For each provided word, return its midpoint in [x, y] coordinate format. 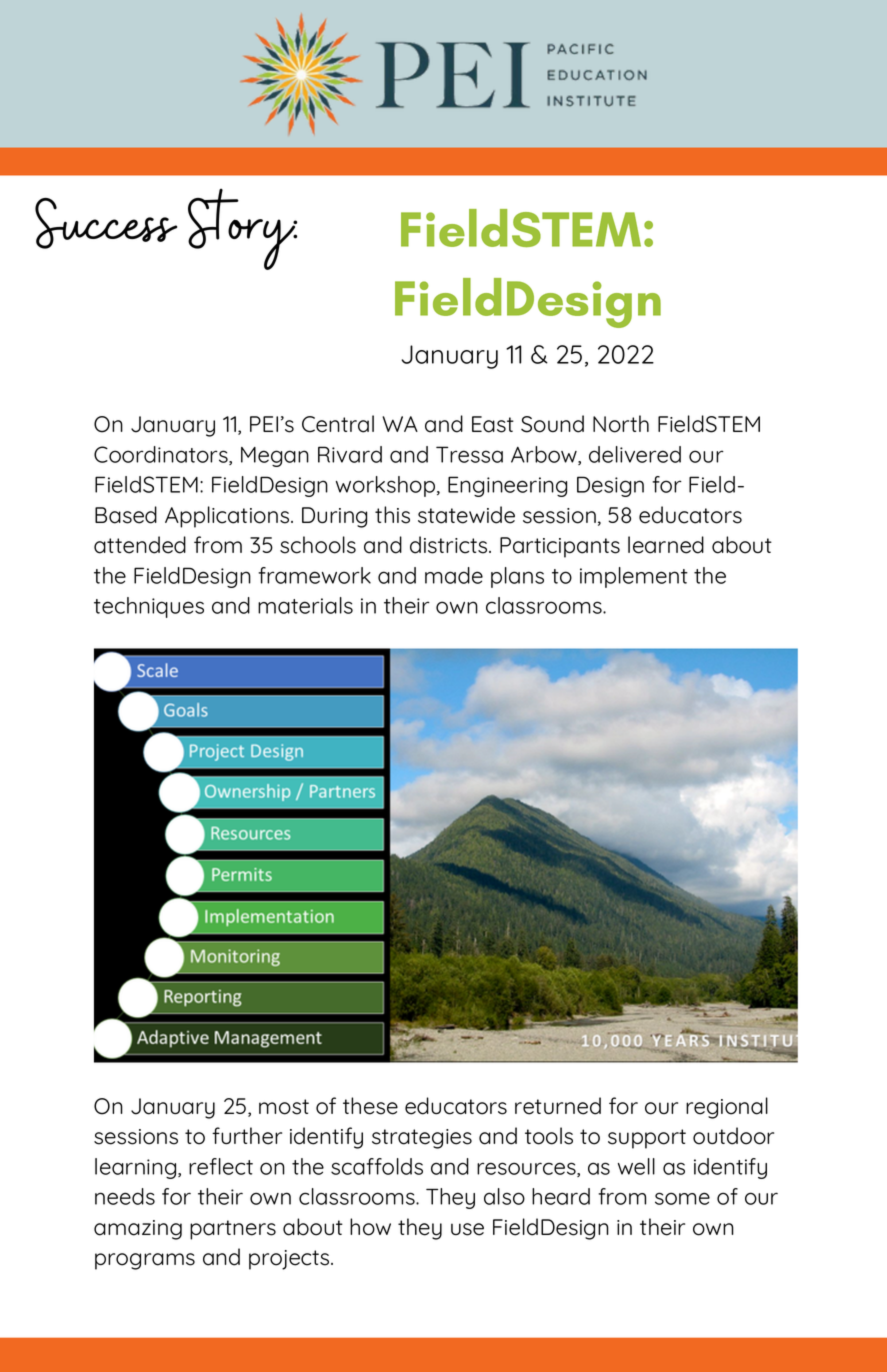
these [370, 1106]
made [454, 575]
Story [242, 229]
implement [634, 577]
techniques [149, 607]
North [621, 424]
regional [727, 1108]
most [284, 1107]
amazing [138, 1230]
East [493, 424]
